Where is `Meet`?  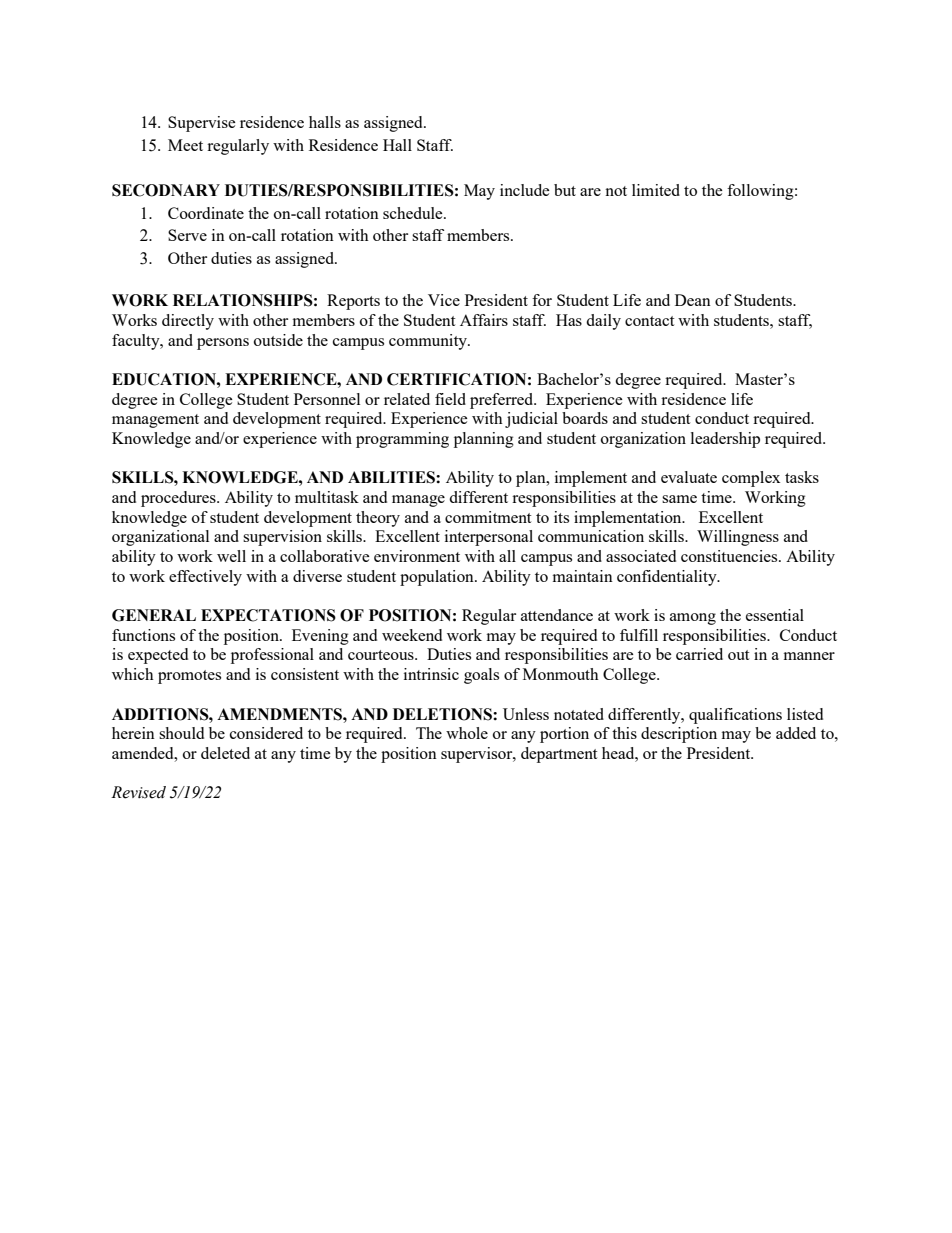 Meet is located at coordinates (185, 145).
